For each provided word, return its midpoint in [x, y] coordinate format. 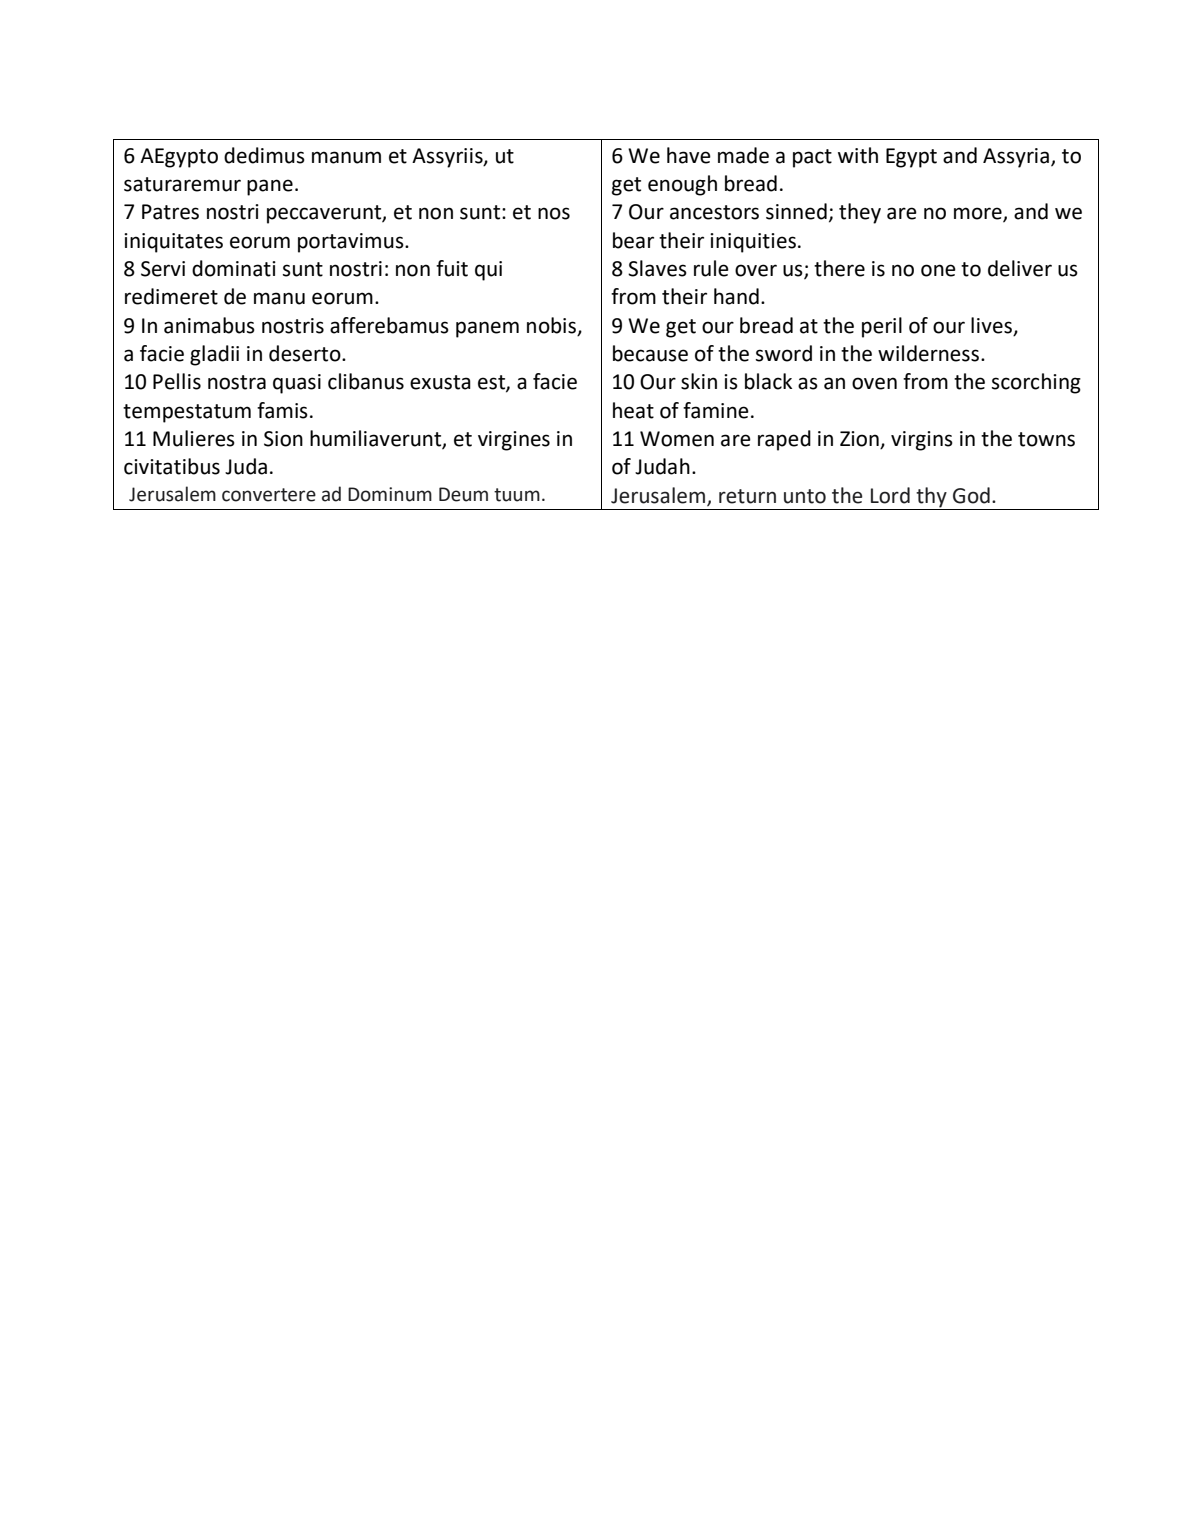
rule [711, 268]
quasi [297, 384]
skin [699, 381]
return [747, 496]
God [971, 495]
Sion [283, 439]
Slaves [657, 268]
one [938, 270]
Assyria [1016, 158]
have [689, 155]
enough [682, 185]
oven [874, 383]
